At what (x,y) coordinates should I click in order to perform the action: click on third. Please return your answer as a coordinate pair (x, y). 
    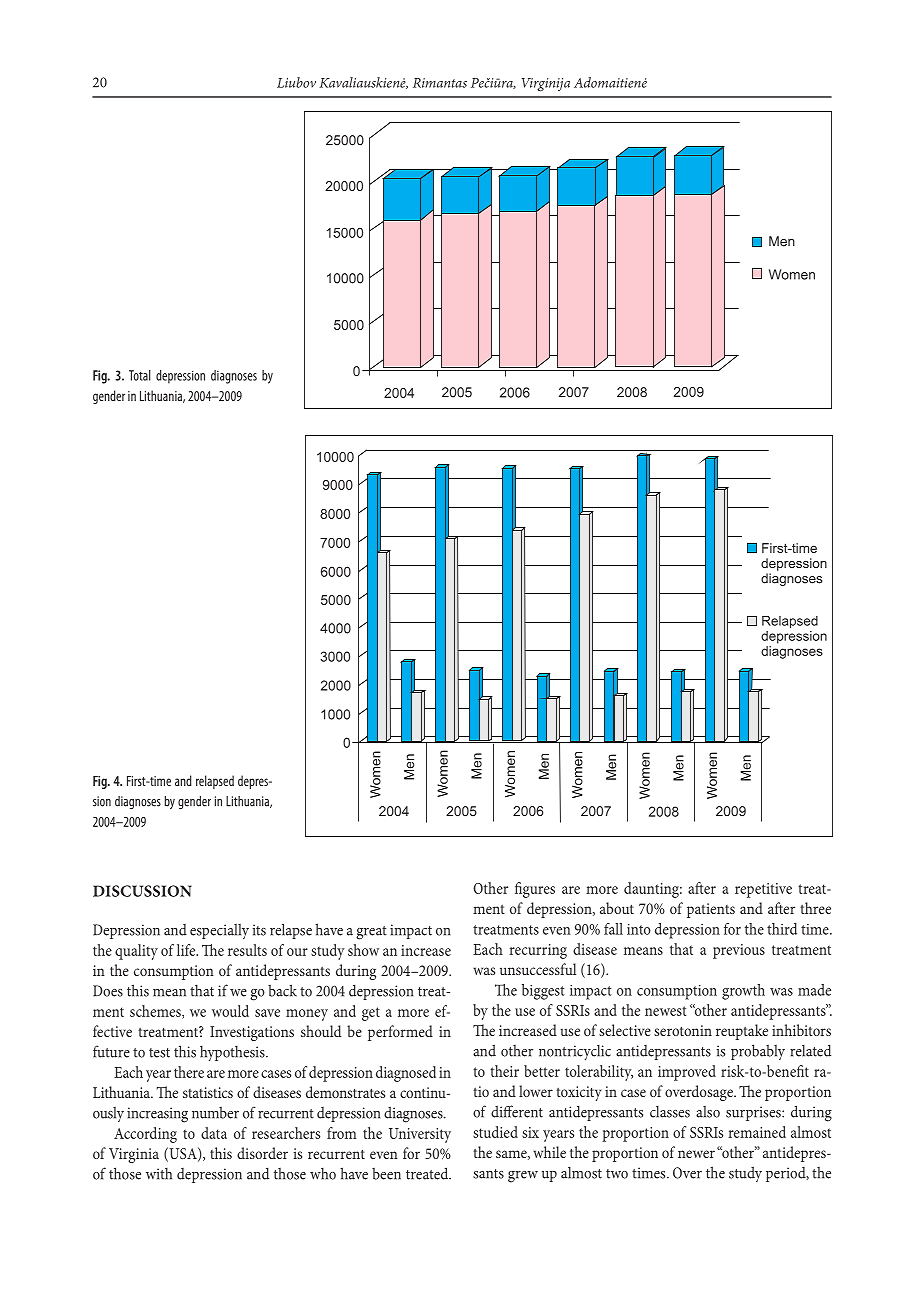
    Looking at the image, I should click on (782, 929).
